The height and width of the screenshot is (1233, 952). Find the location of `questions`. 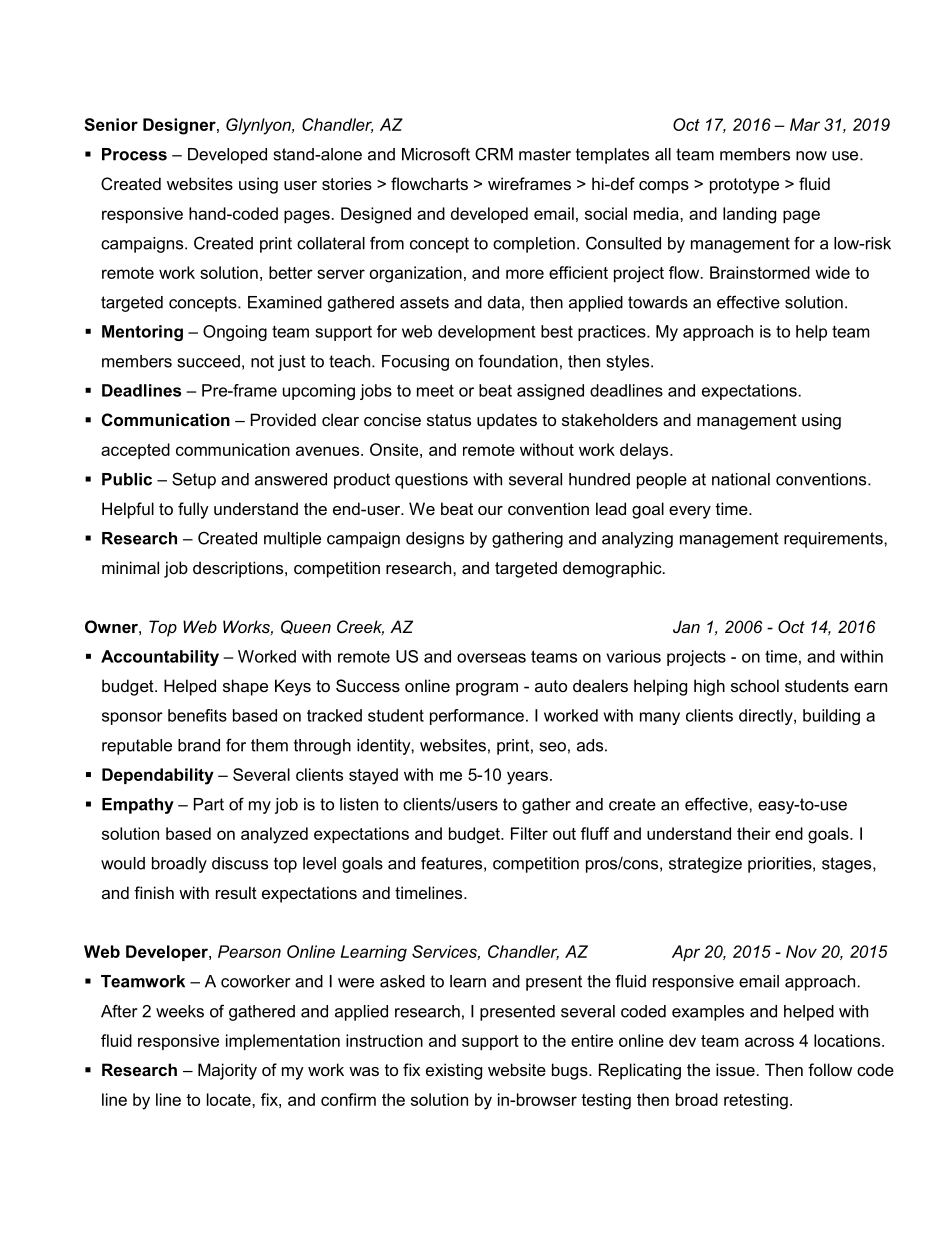

questions is located at coordinates (431, 481).
